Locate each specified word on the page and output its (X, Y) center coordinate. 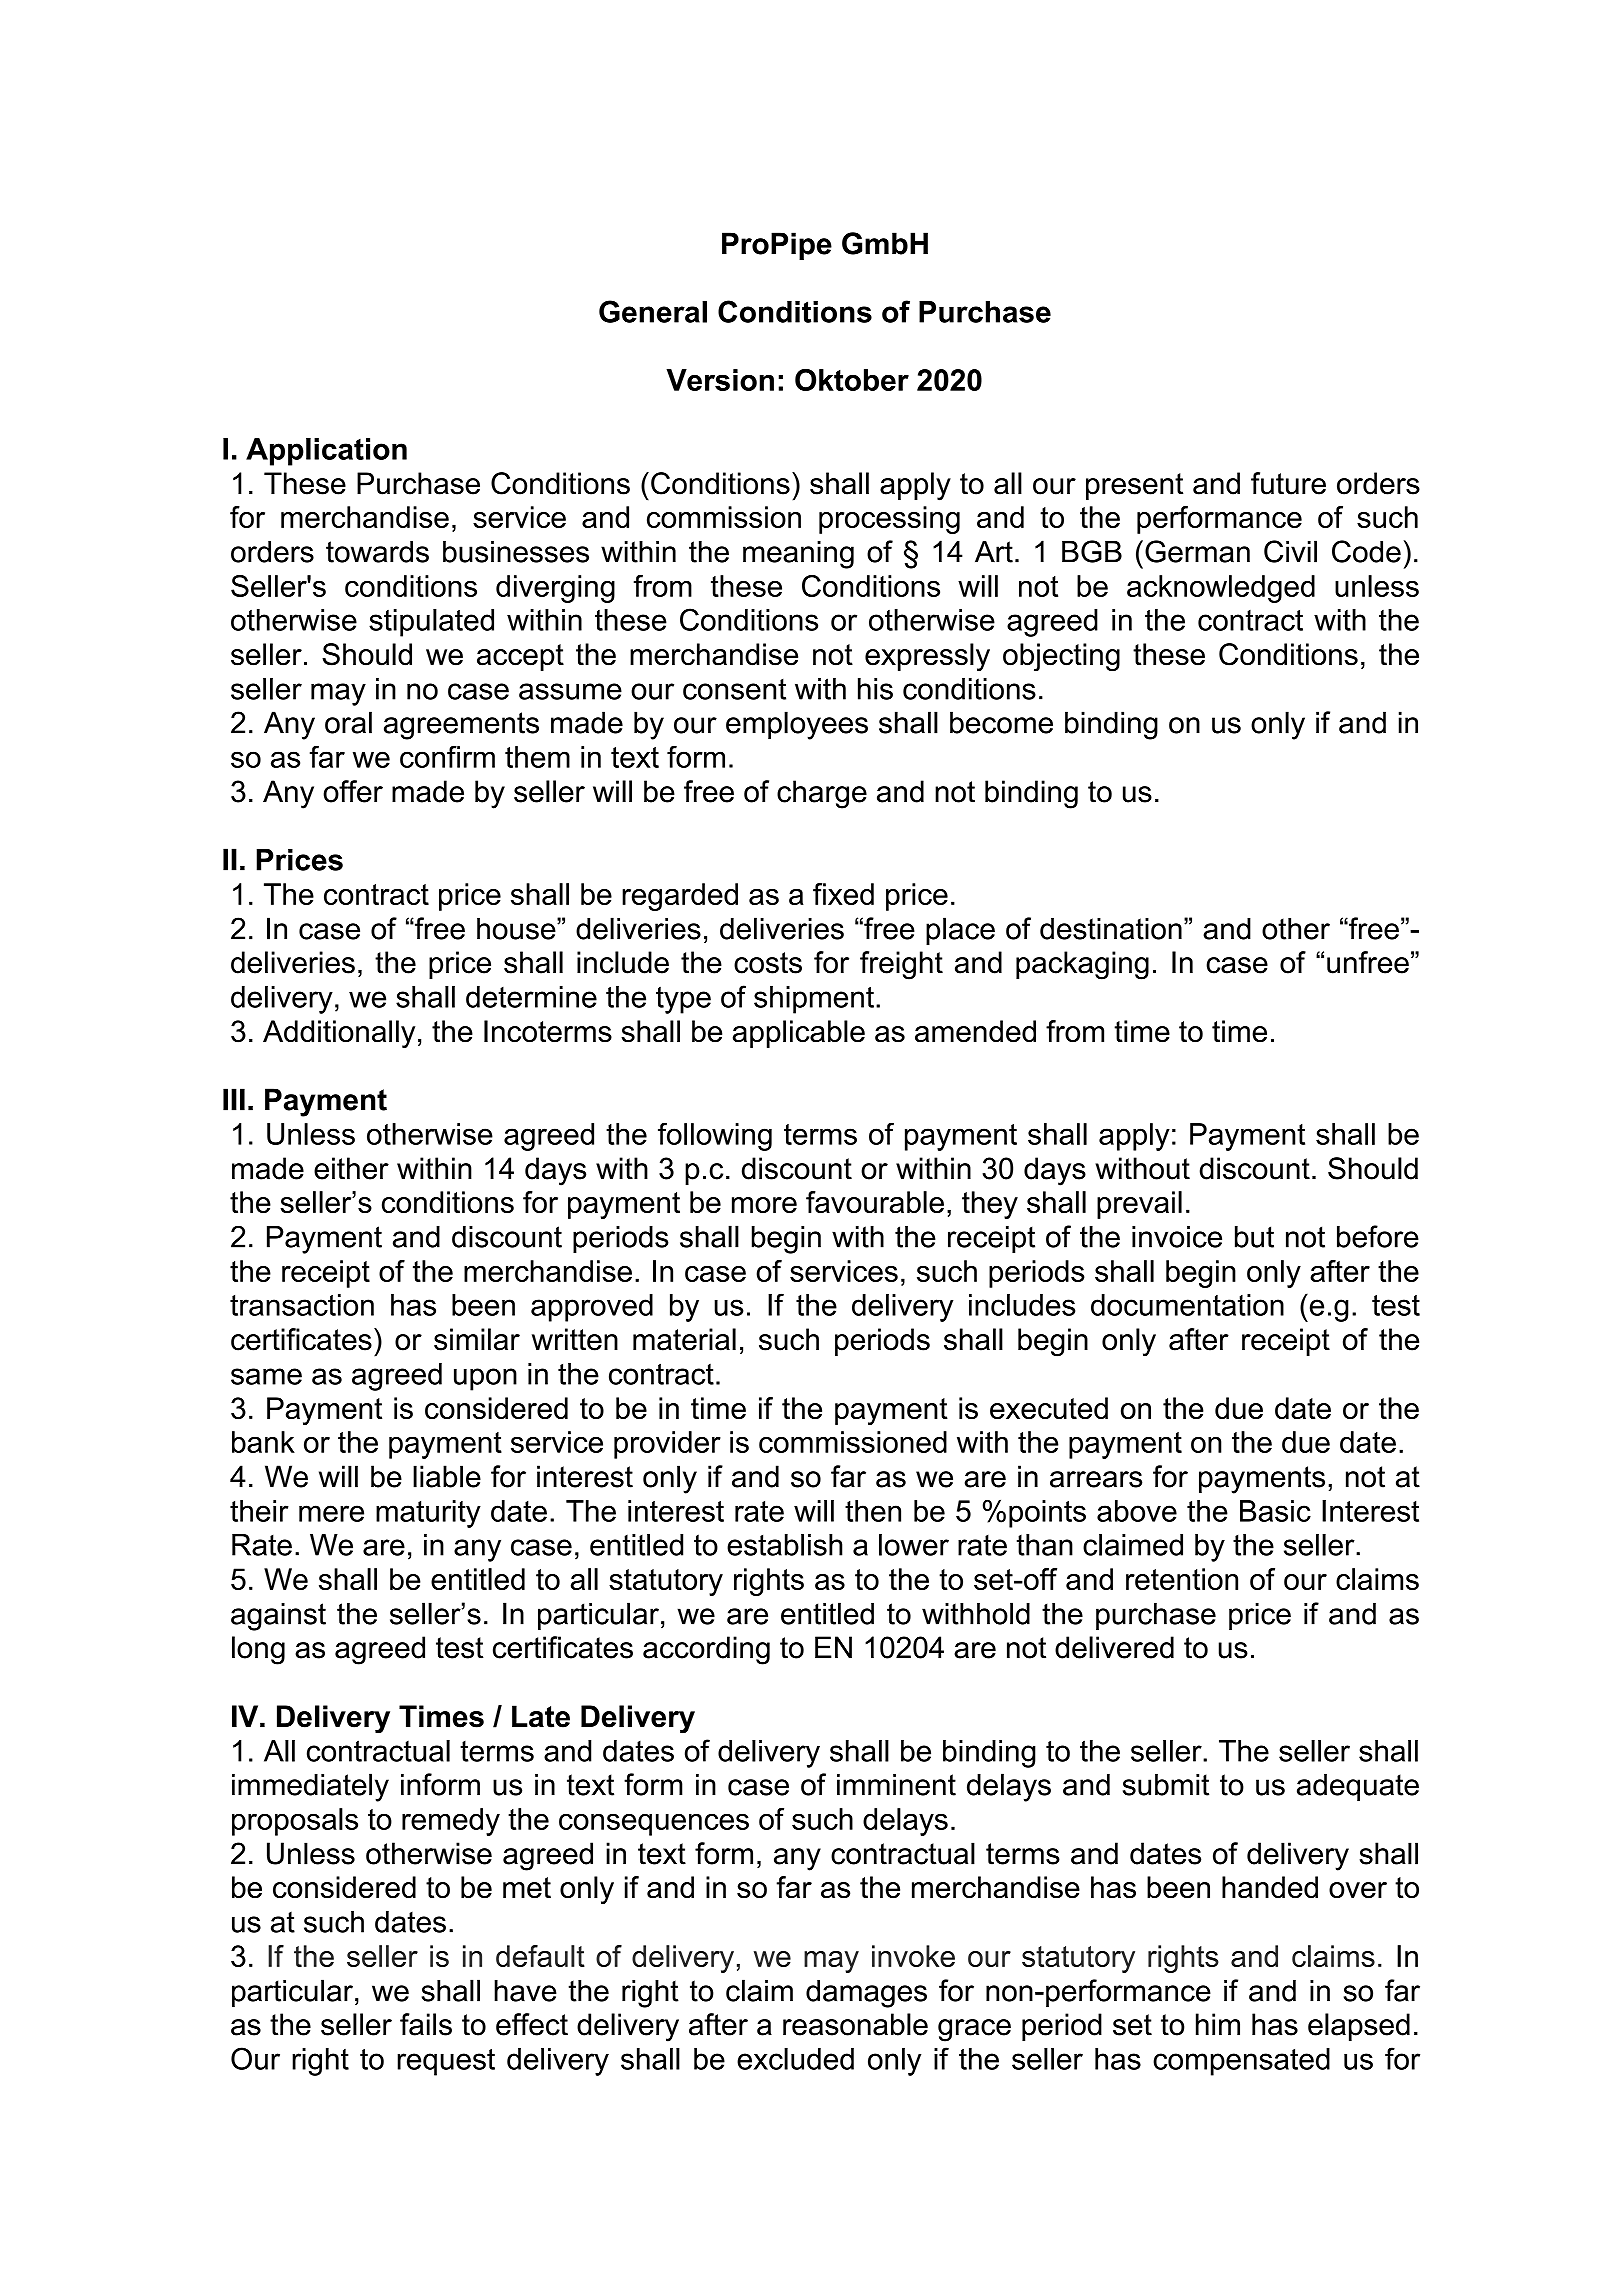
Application (326, 452)
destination (1111, 928)
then (873, 1511)
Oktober (852, 380)
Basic (1275, 1511)
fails (426, 2024)
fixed (843, 894)
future (1288, 483)
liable (447, 1476)
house (517, 928)
